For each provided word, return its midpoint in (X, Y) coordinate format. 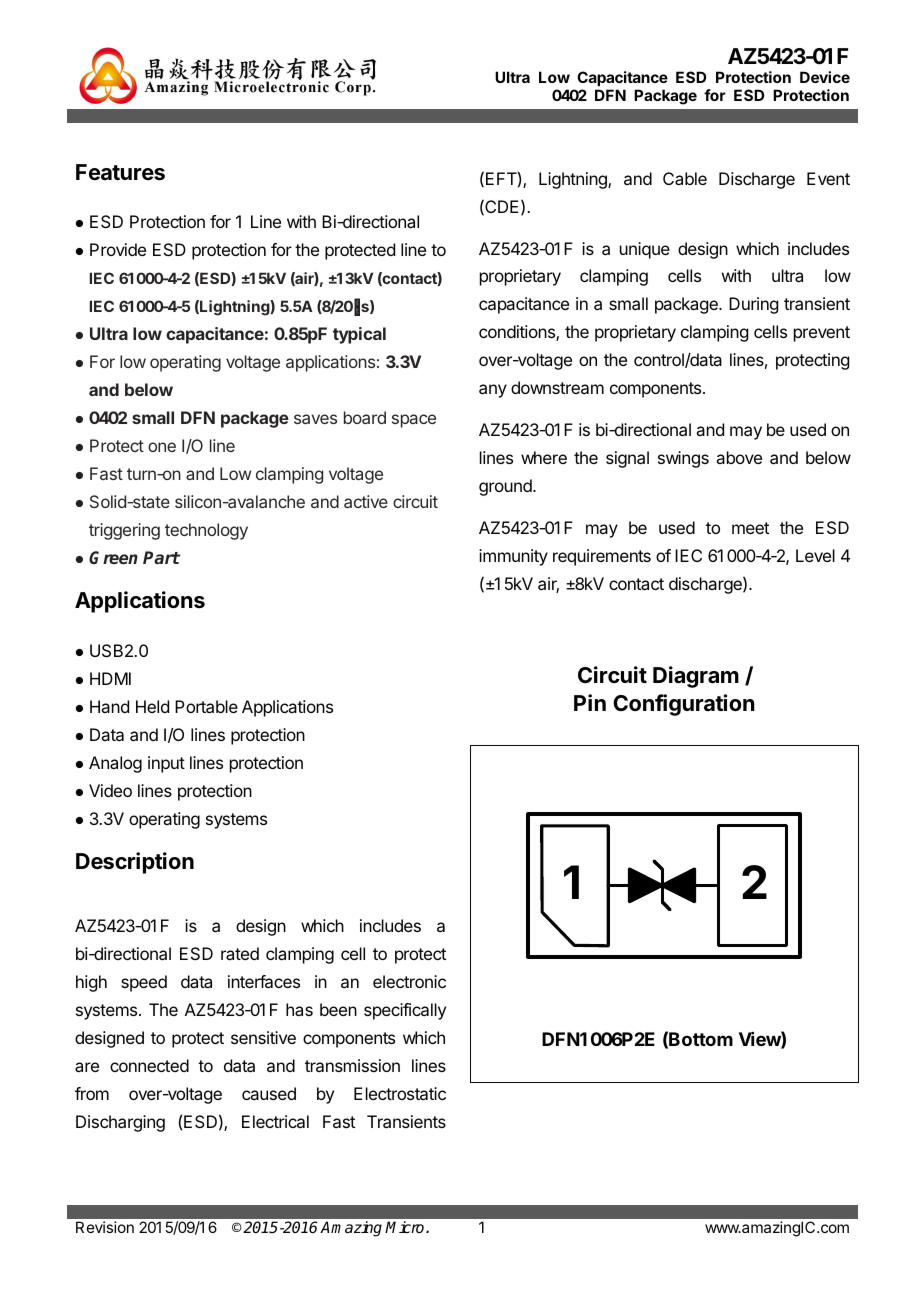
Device (825, 77)
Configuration (684, 705)
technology (206, 531)
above (739, 457)
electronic (409, 981)
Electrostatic (400, 1093)
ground (506, 487)
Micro (406, 1227)
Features (120, 172)
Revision (105, 1227)
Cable (685, 178)
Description (135, 863)
